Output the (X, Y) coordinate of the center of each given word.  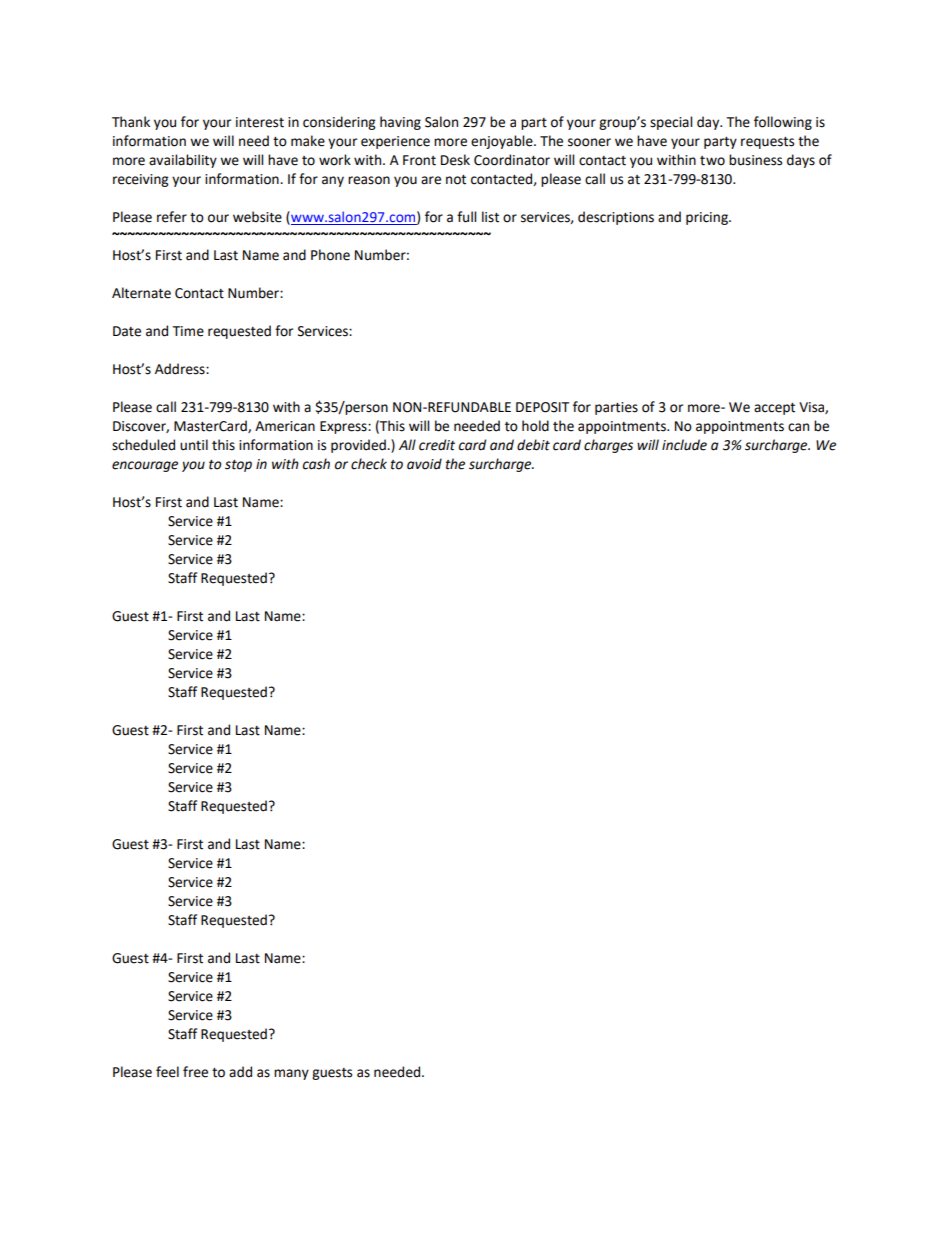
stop (238, 466)
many (291, 1074)
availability (183, 161)
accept (774, 409)
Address (181, 369)
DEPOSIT (542, 407)
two (712, 161)
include (684, 445)
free (195, 1072)
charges (608, 446)
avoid (424, 464)
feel (167, 1072)
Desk (455, 160)
